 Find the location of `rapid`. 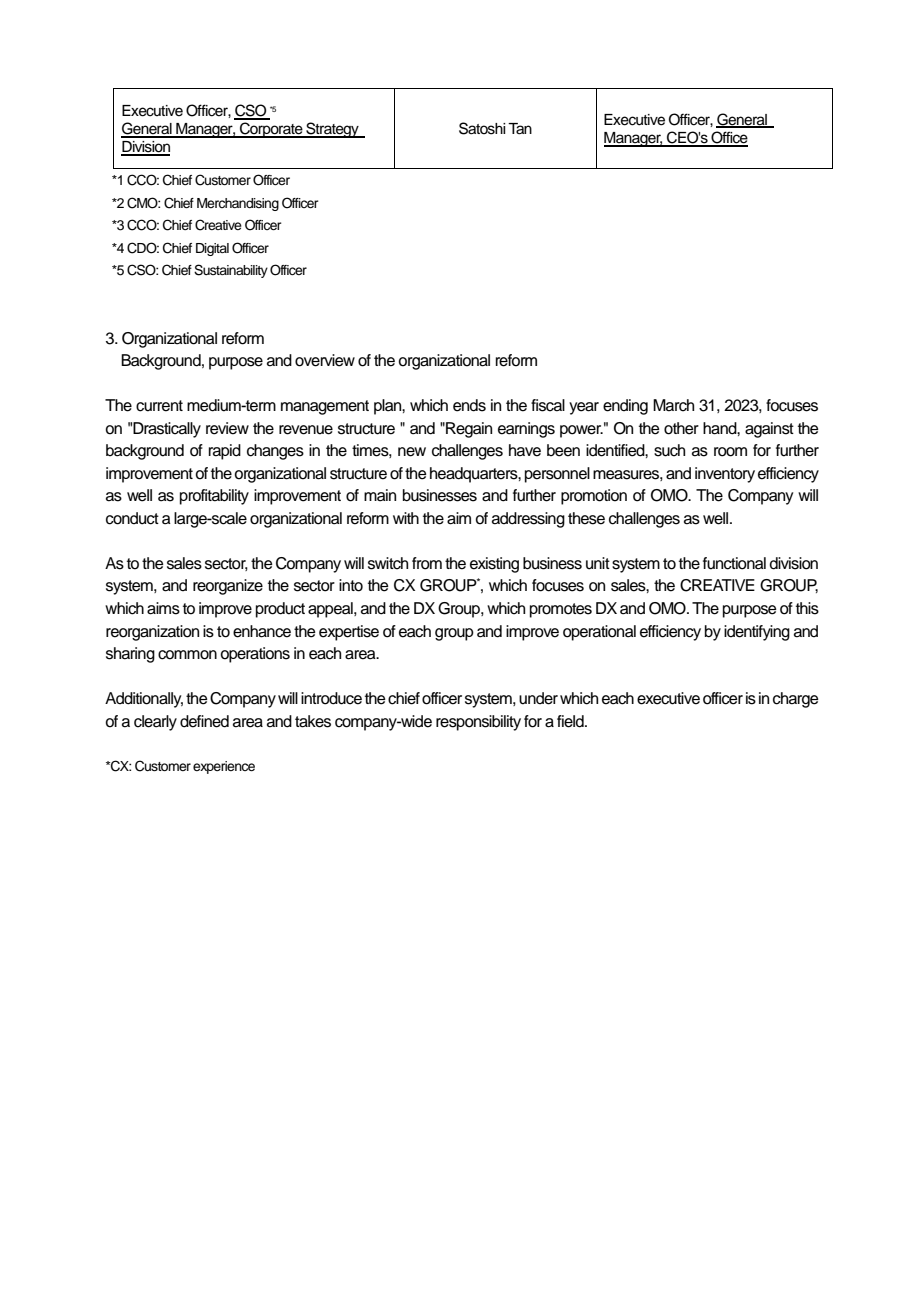

rapid is located at coordinates (225, 452).
